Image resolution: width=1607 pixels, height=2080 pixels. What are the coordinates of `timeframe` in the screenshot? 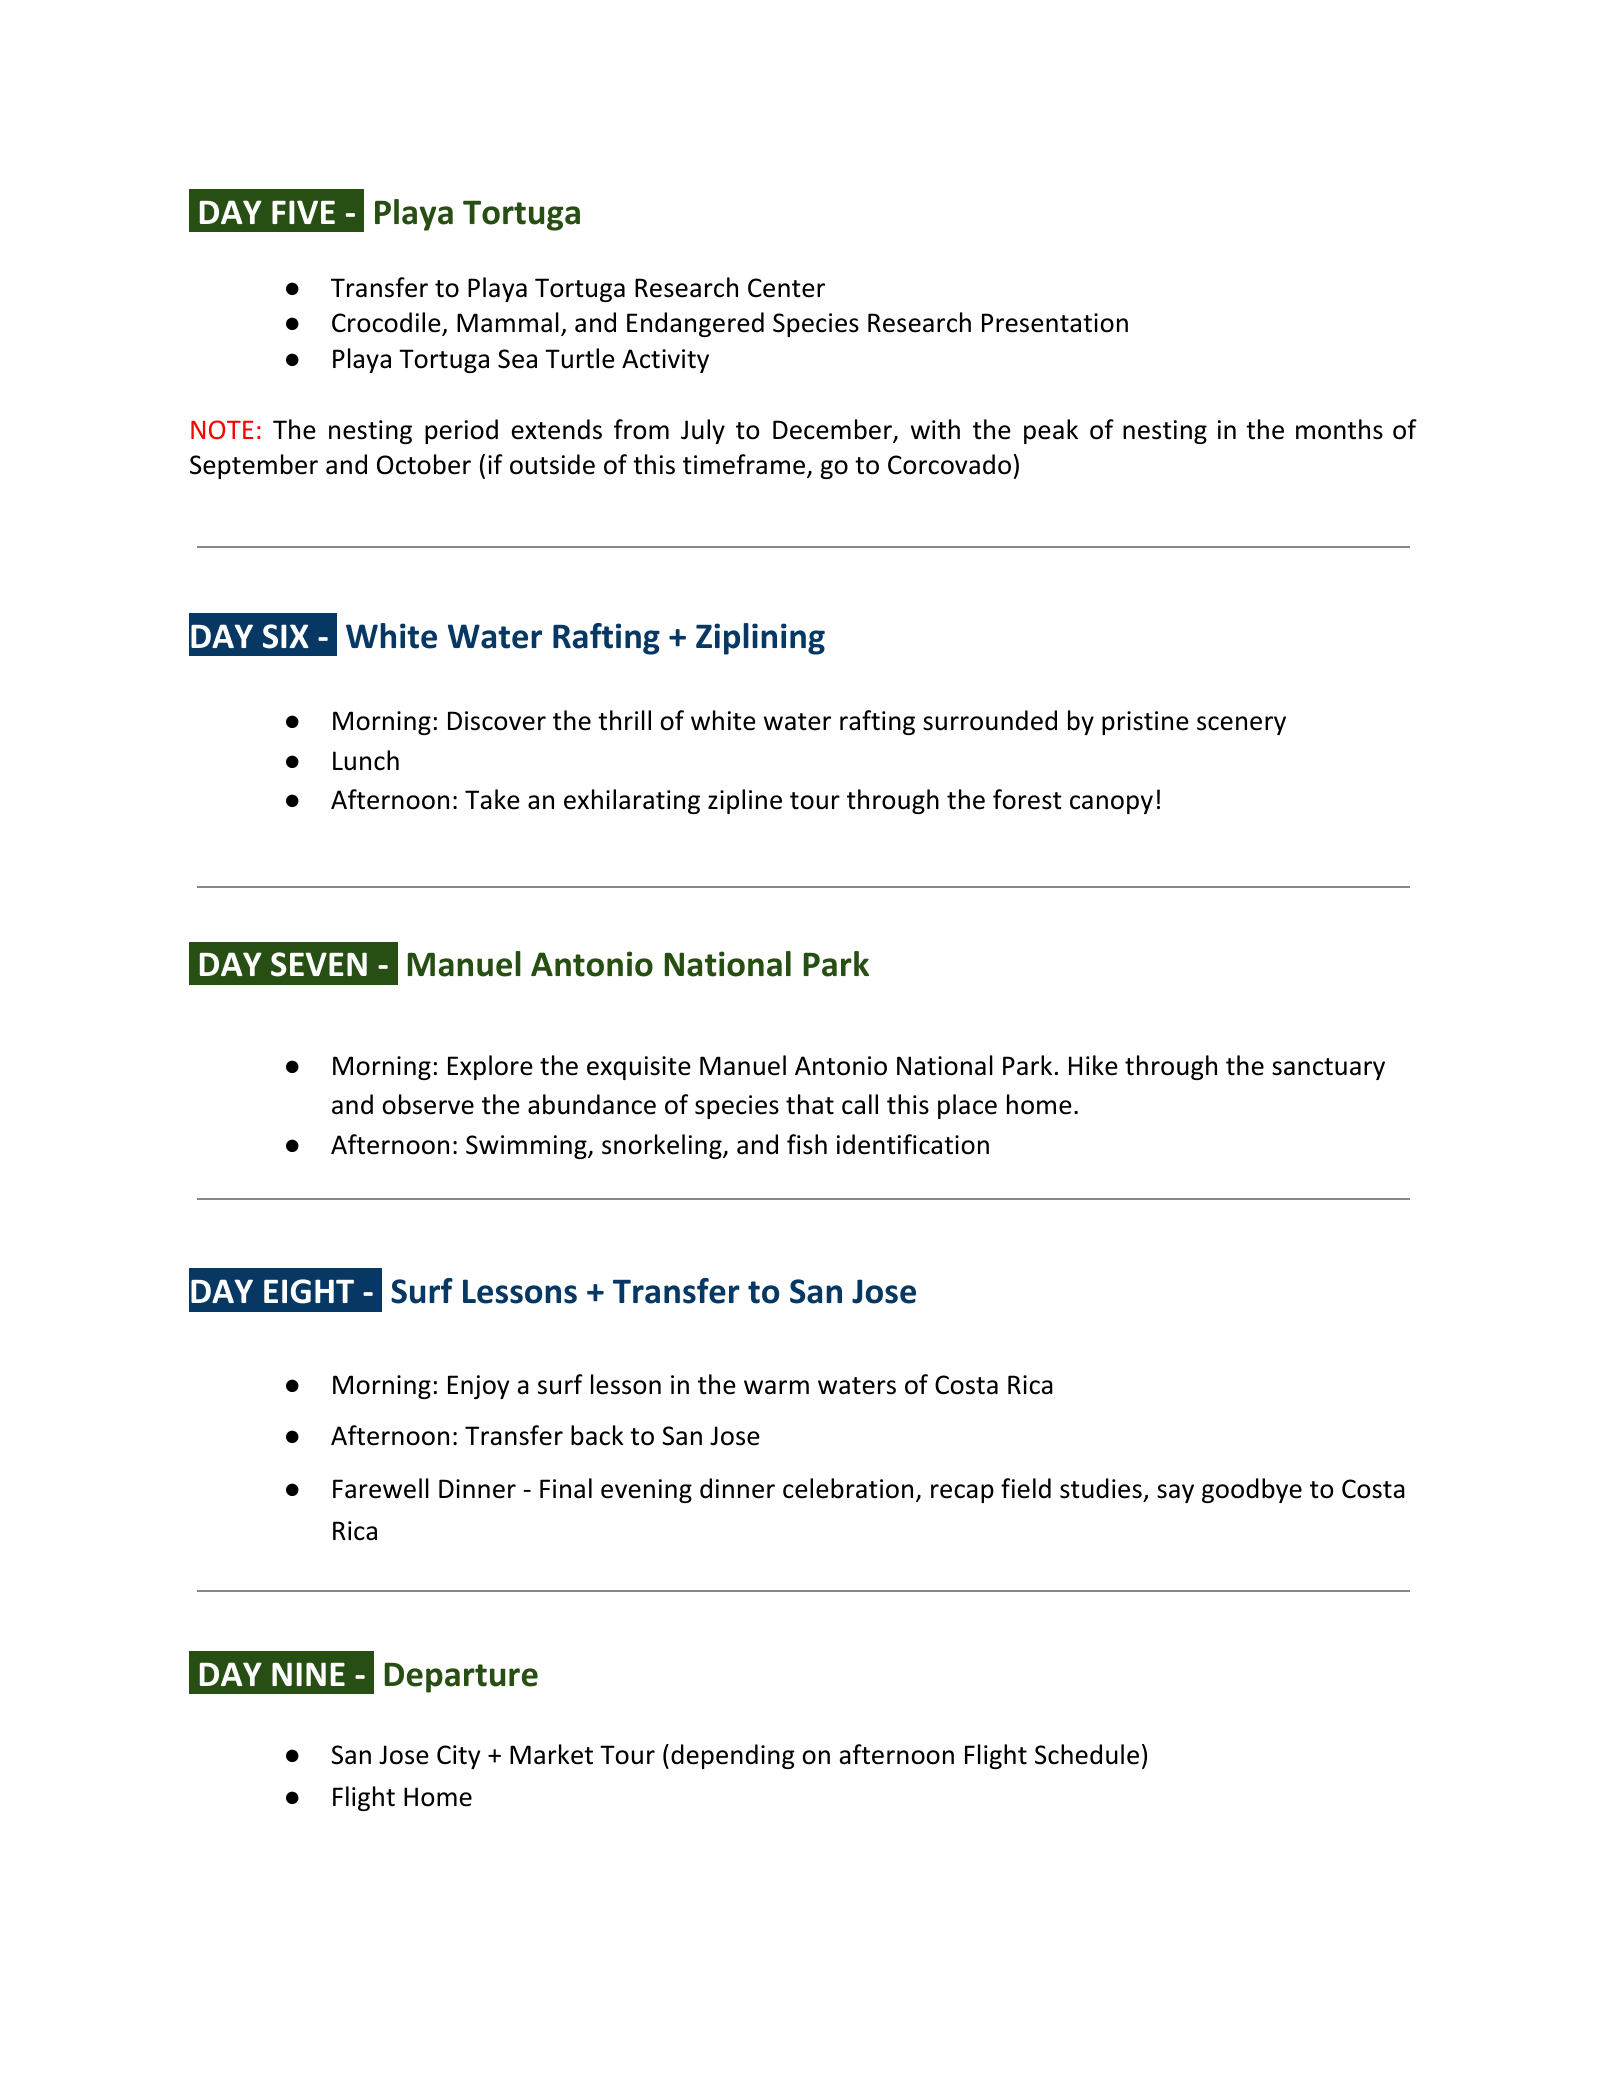 It's located at (745, 465).
